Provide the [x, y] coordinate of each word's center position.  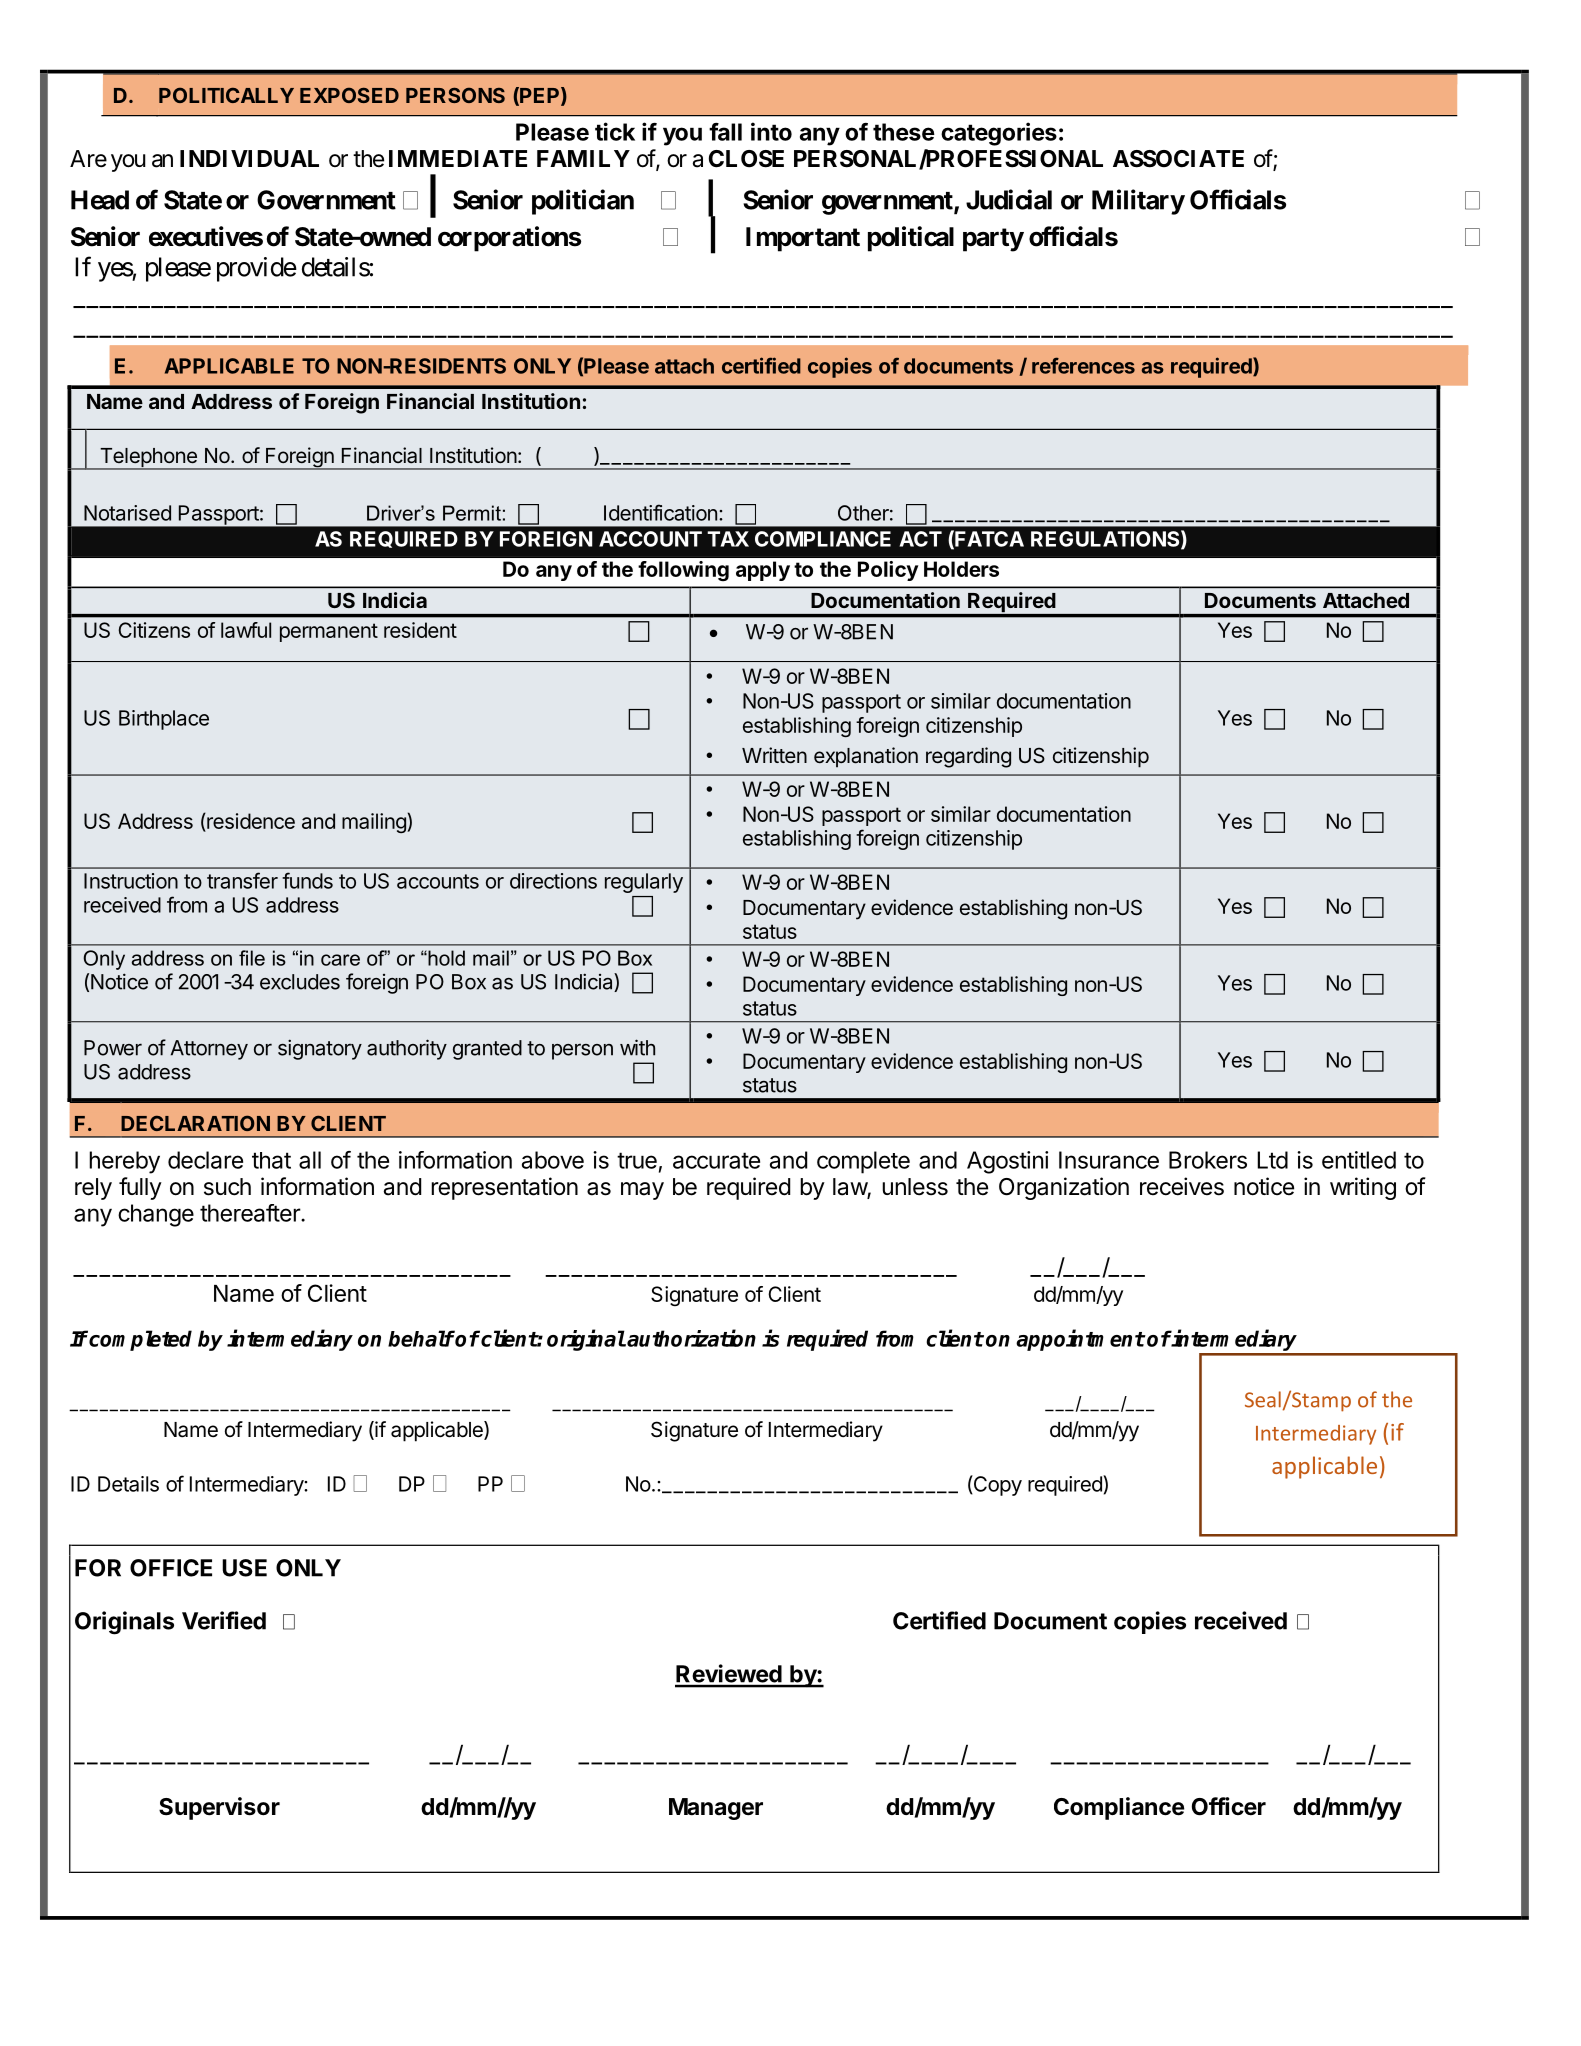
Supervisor [219, 1808]
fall [725, 132]
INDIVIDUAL [249, 158]
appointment [1080, 1340]
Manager [716, 1809]
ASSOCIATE [1178, 159]
